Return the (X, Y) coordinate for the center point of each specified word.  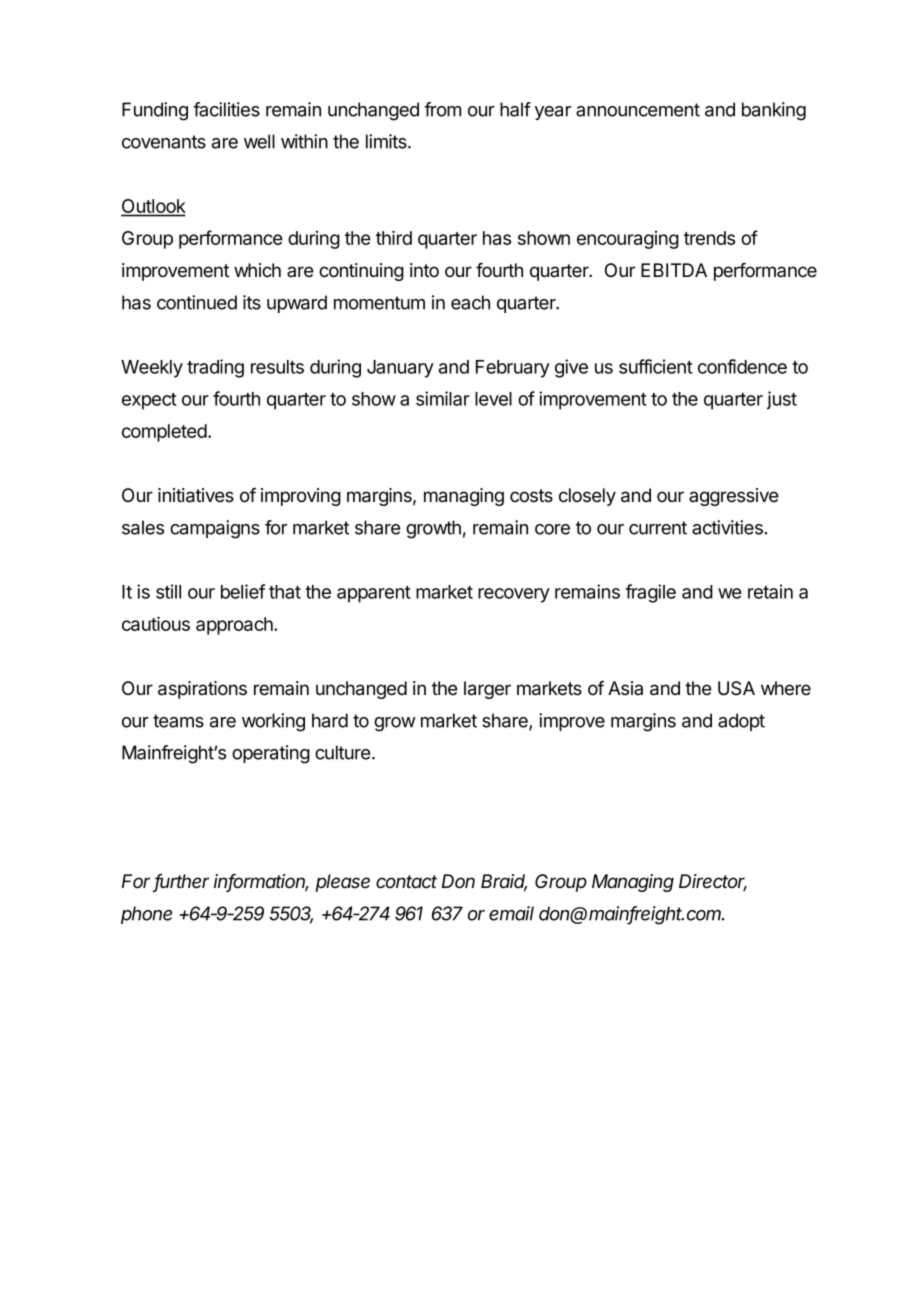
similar (443, 398)
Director (713, 882)
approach (235, 626)
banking (774, 111)
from (442, 109)
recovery (514, 595)
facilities (226, 109)
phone (146, 915)
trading (215, 368)
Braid (504, 882)
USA (736, 688)
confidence (742, 366)
